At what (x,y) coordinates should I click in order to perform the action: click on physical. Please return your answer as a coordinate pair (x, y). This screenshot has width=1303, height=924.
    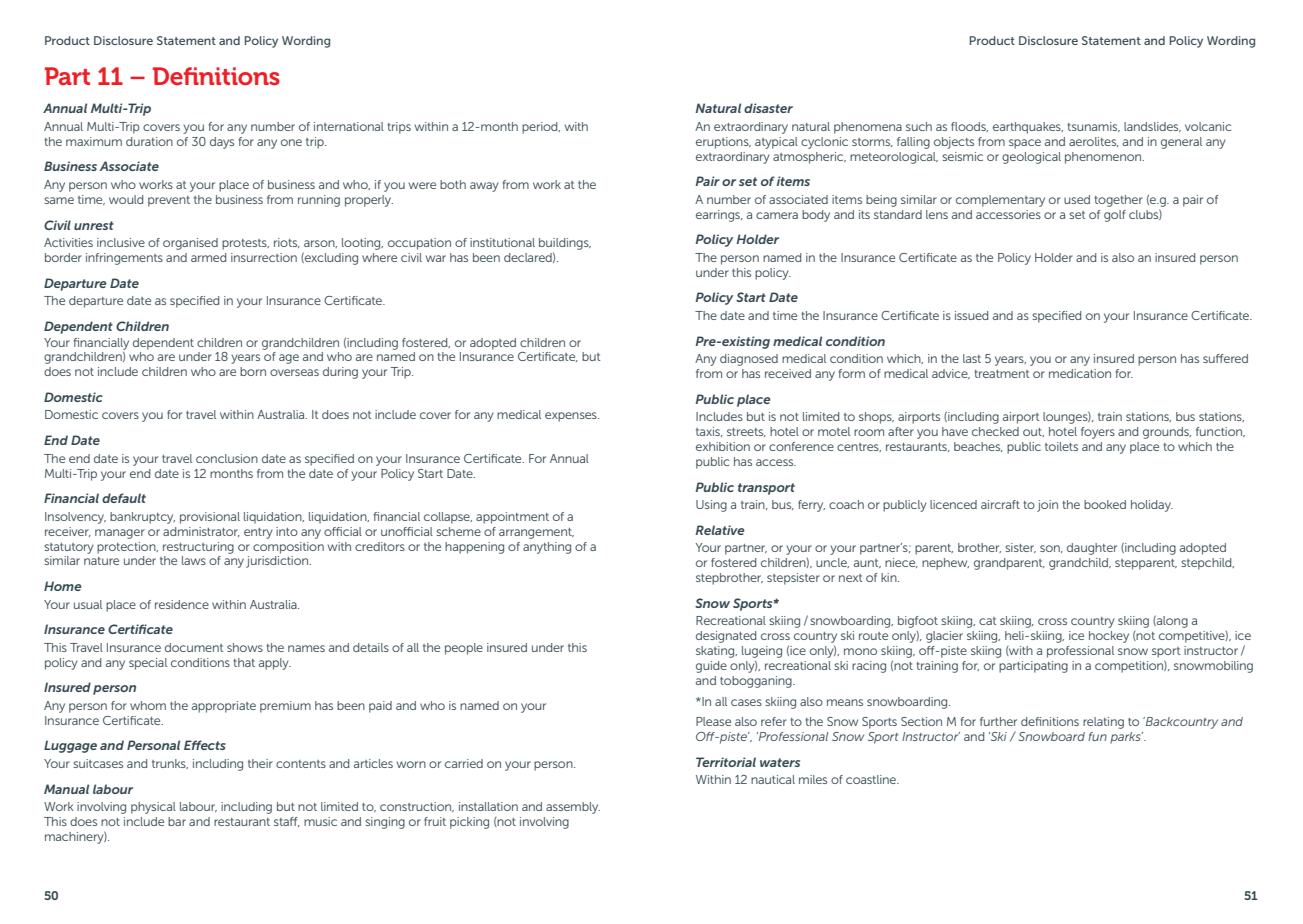
    Looking at the image, I should click on (153, 808).
